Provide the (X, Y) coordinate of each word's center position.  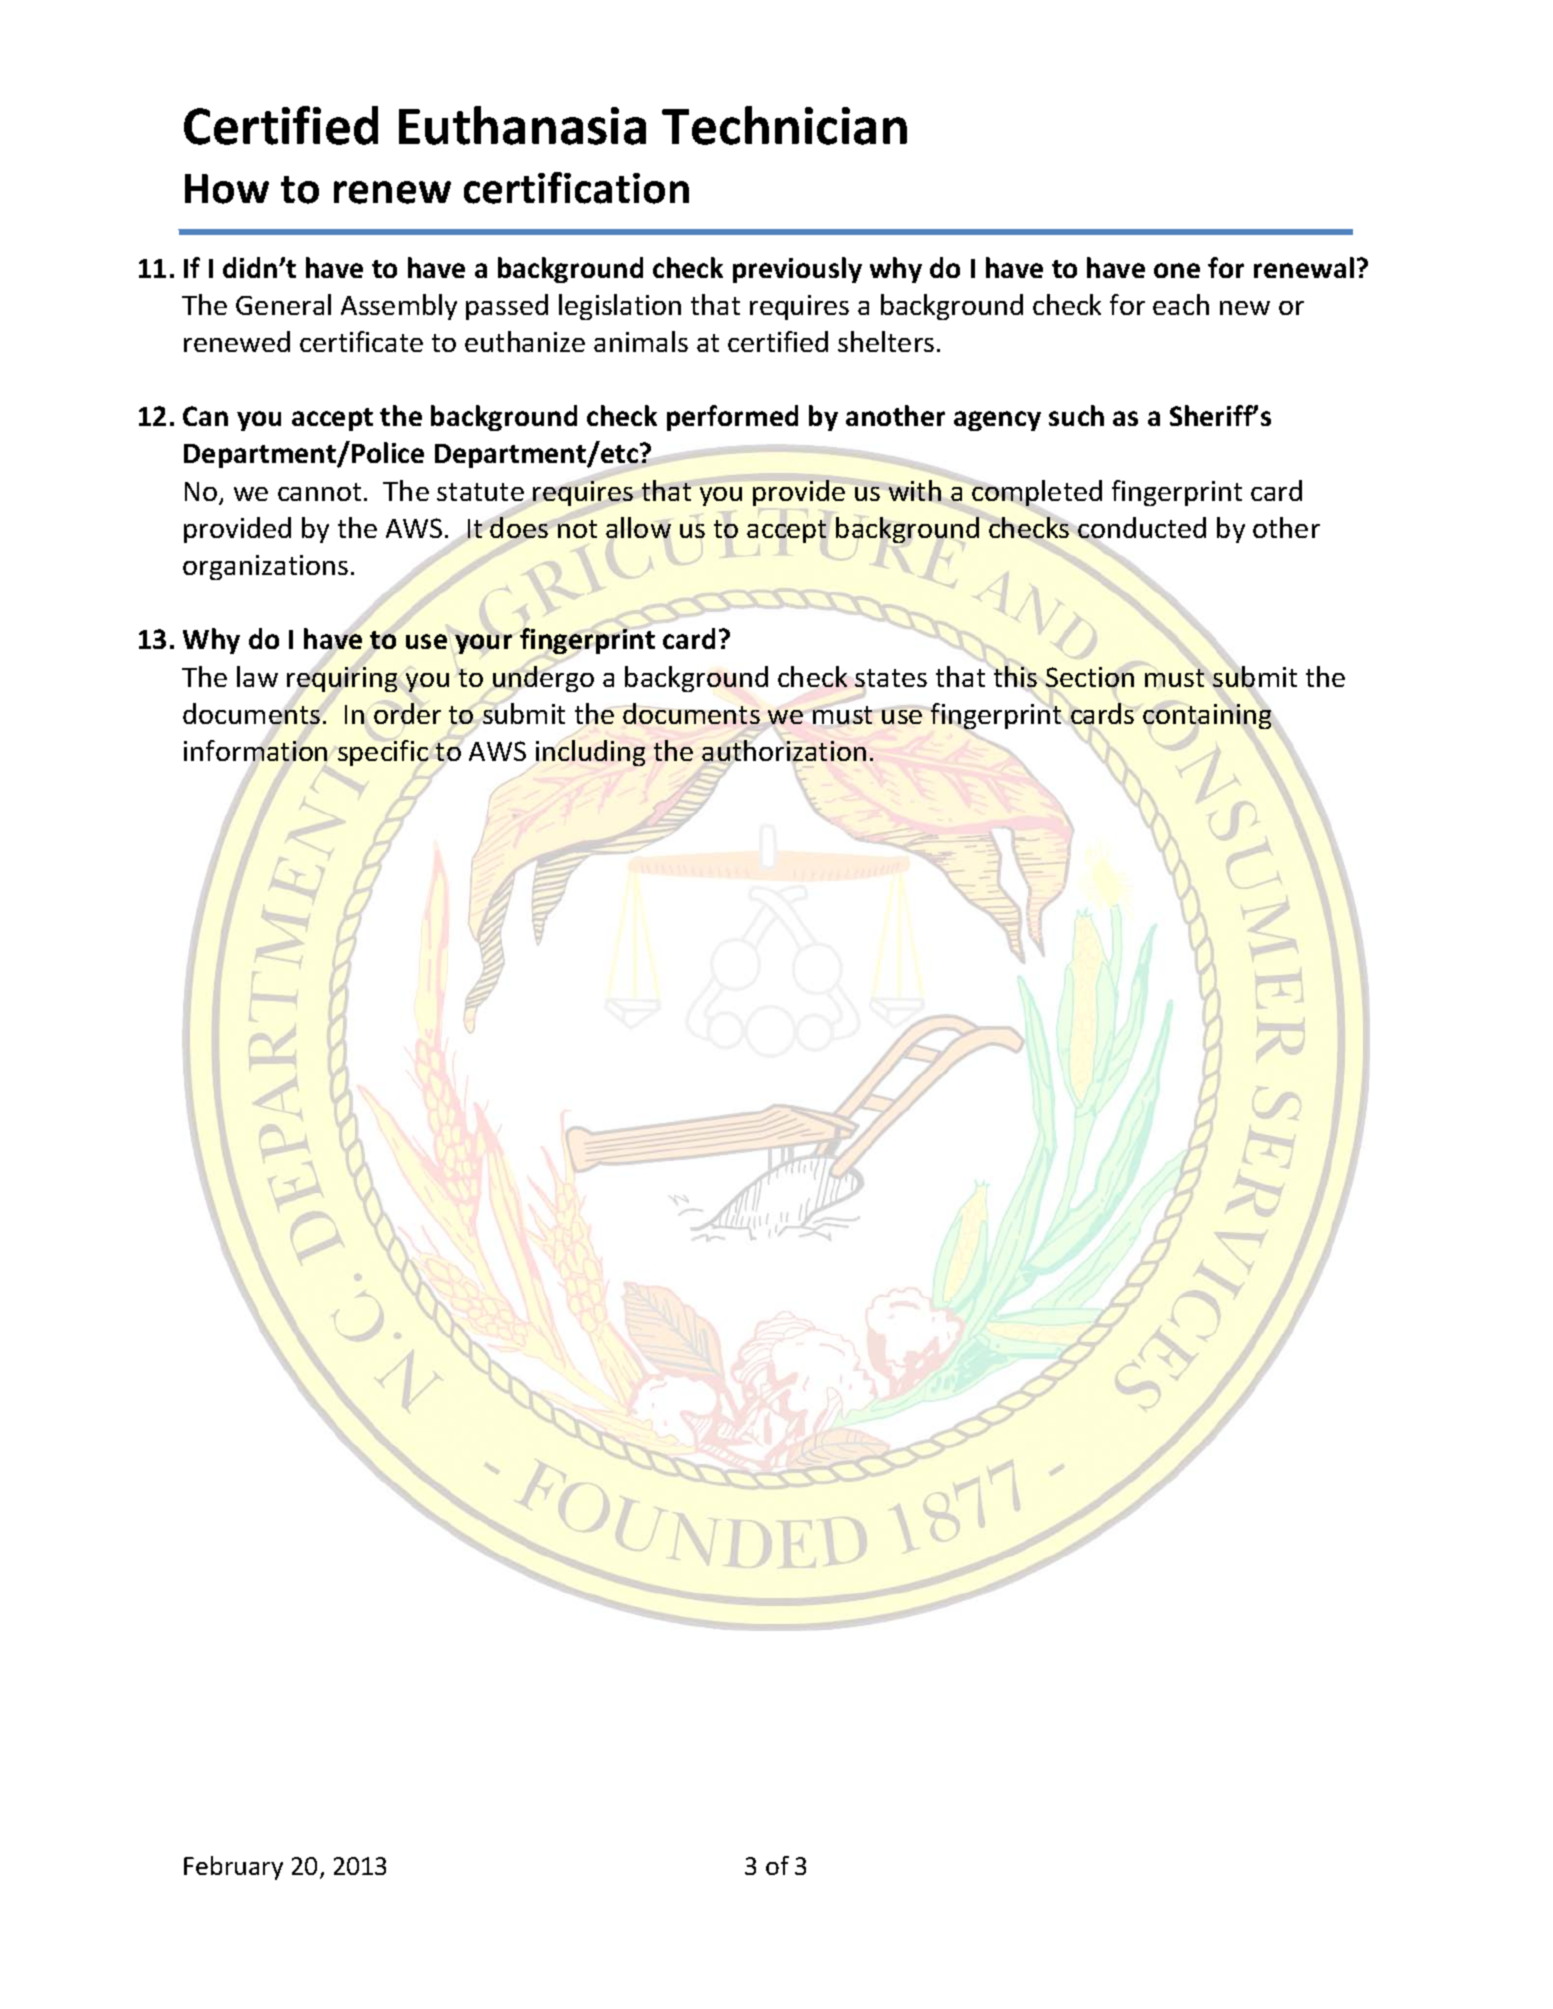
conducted (1141, 529)
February (233, 1868)
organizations (265, 567)
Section (1090, 677)
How (227, 189)
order (407, 713)
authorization (784, 750)
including (590, 753)
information (256, 751)
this (1015, 676)
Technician (784, 125)
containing (1207, 716)
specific (383, 753)
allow (638, 527)
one (1177, 270)
